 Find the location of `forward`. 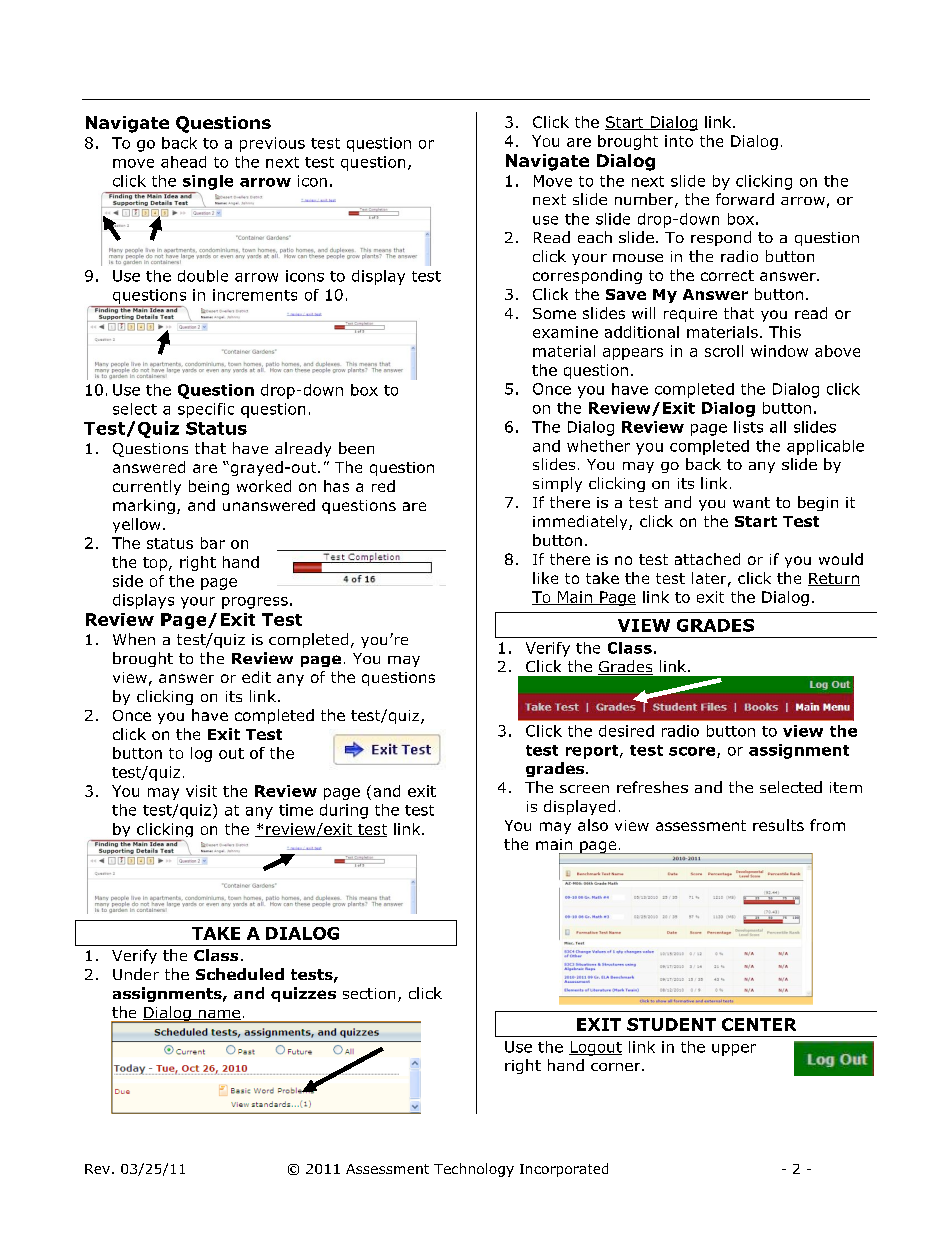

forward is located at coordinates (745, 199).
